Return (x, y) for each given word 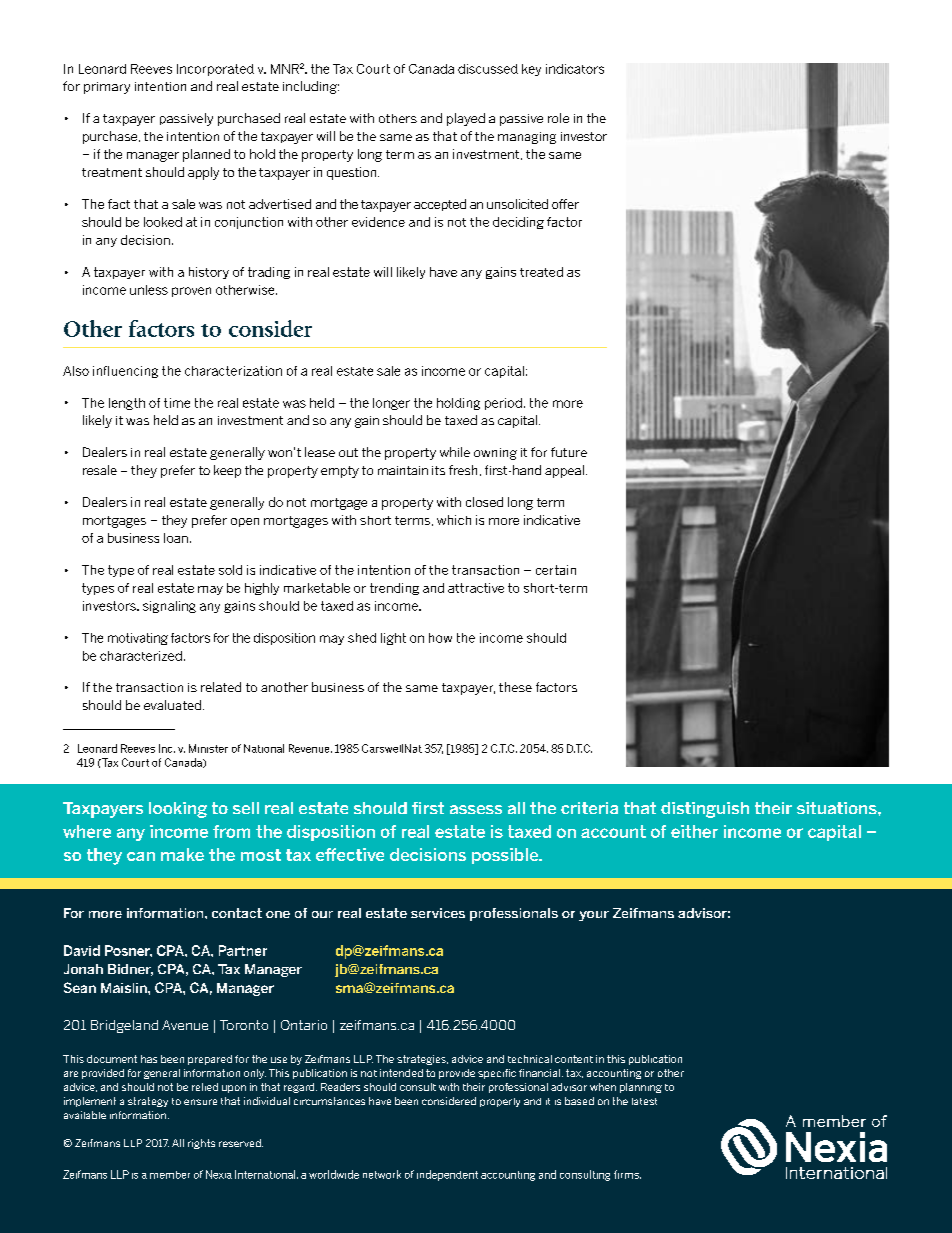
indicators (575, 69)
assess (476, 809)
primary (107, 88)
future (569, 452)
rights (201, 1144)
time (177, 403)
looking (178, 810)
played (466, 119)
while (455, 452)
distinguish (705, 810)
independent (447, 1175)
